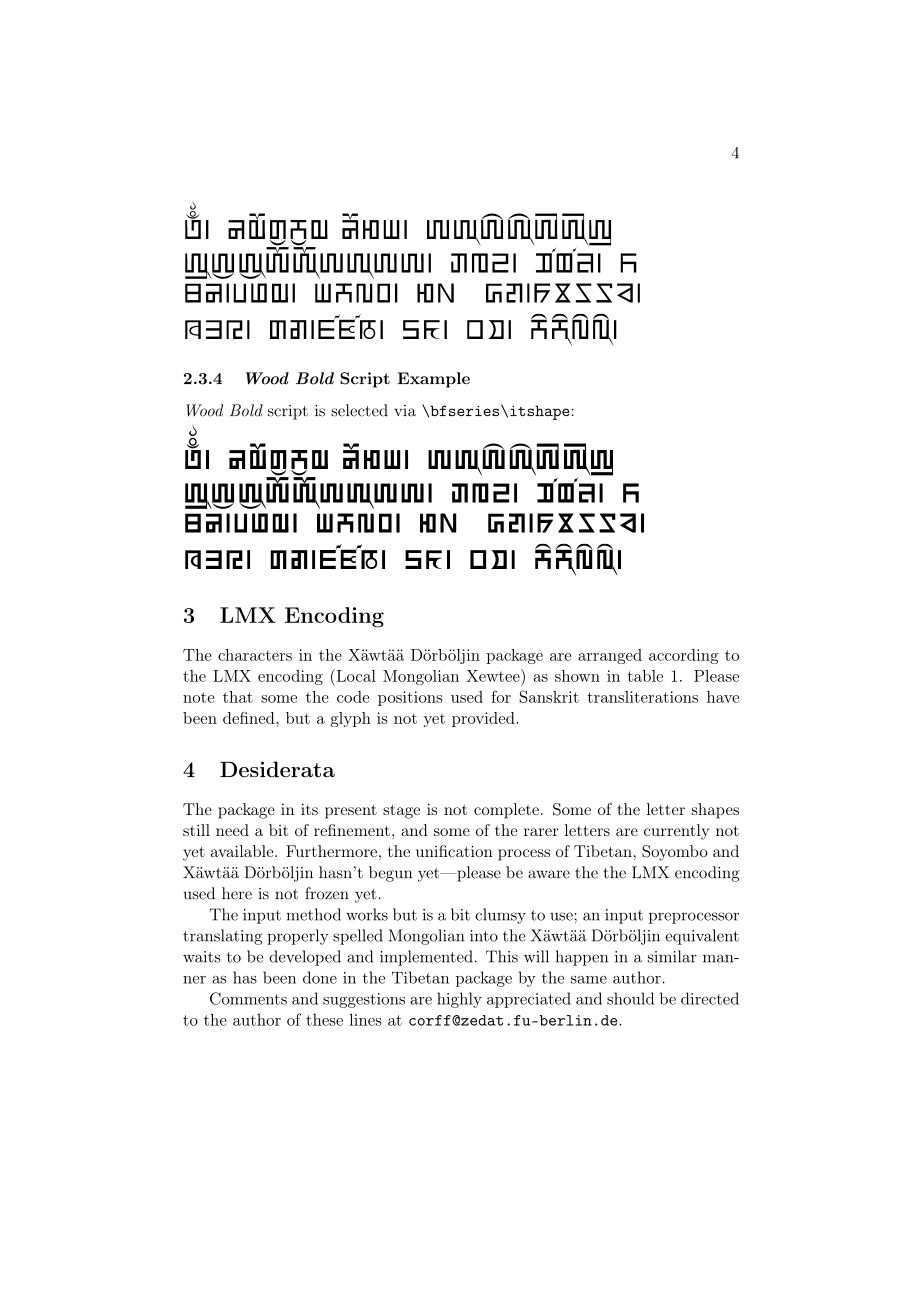 This screenshot has width=924, height=1308. I want to click on characters, so click(255, 655).
